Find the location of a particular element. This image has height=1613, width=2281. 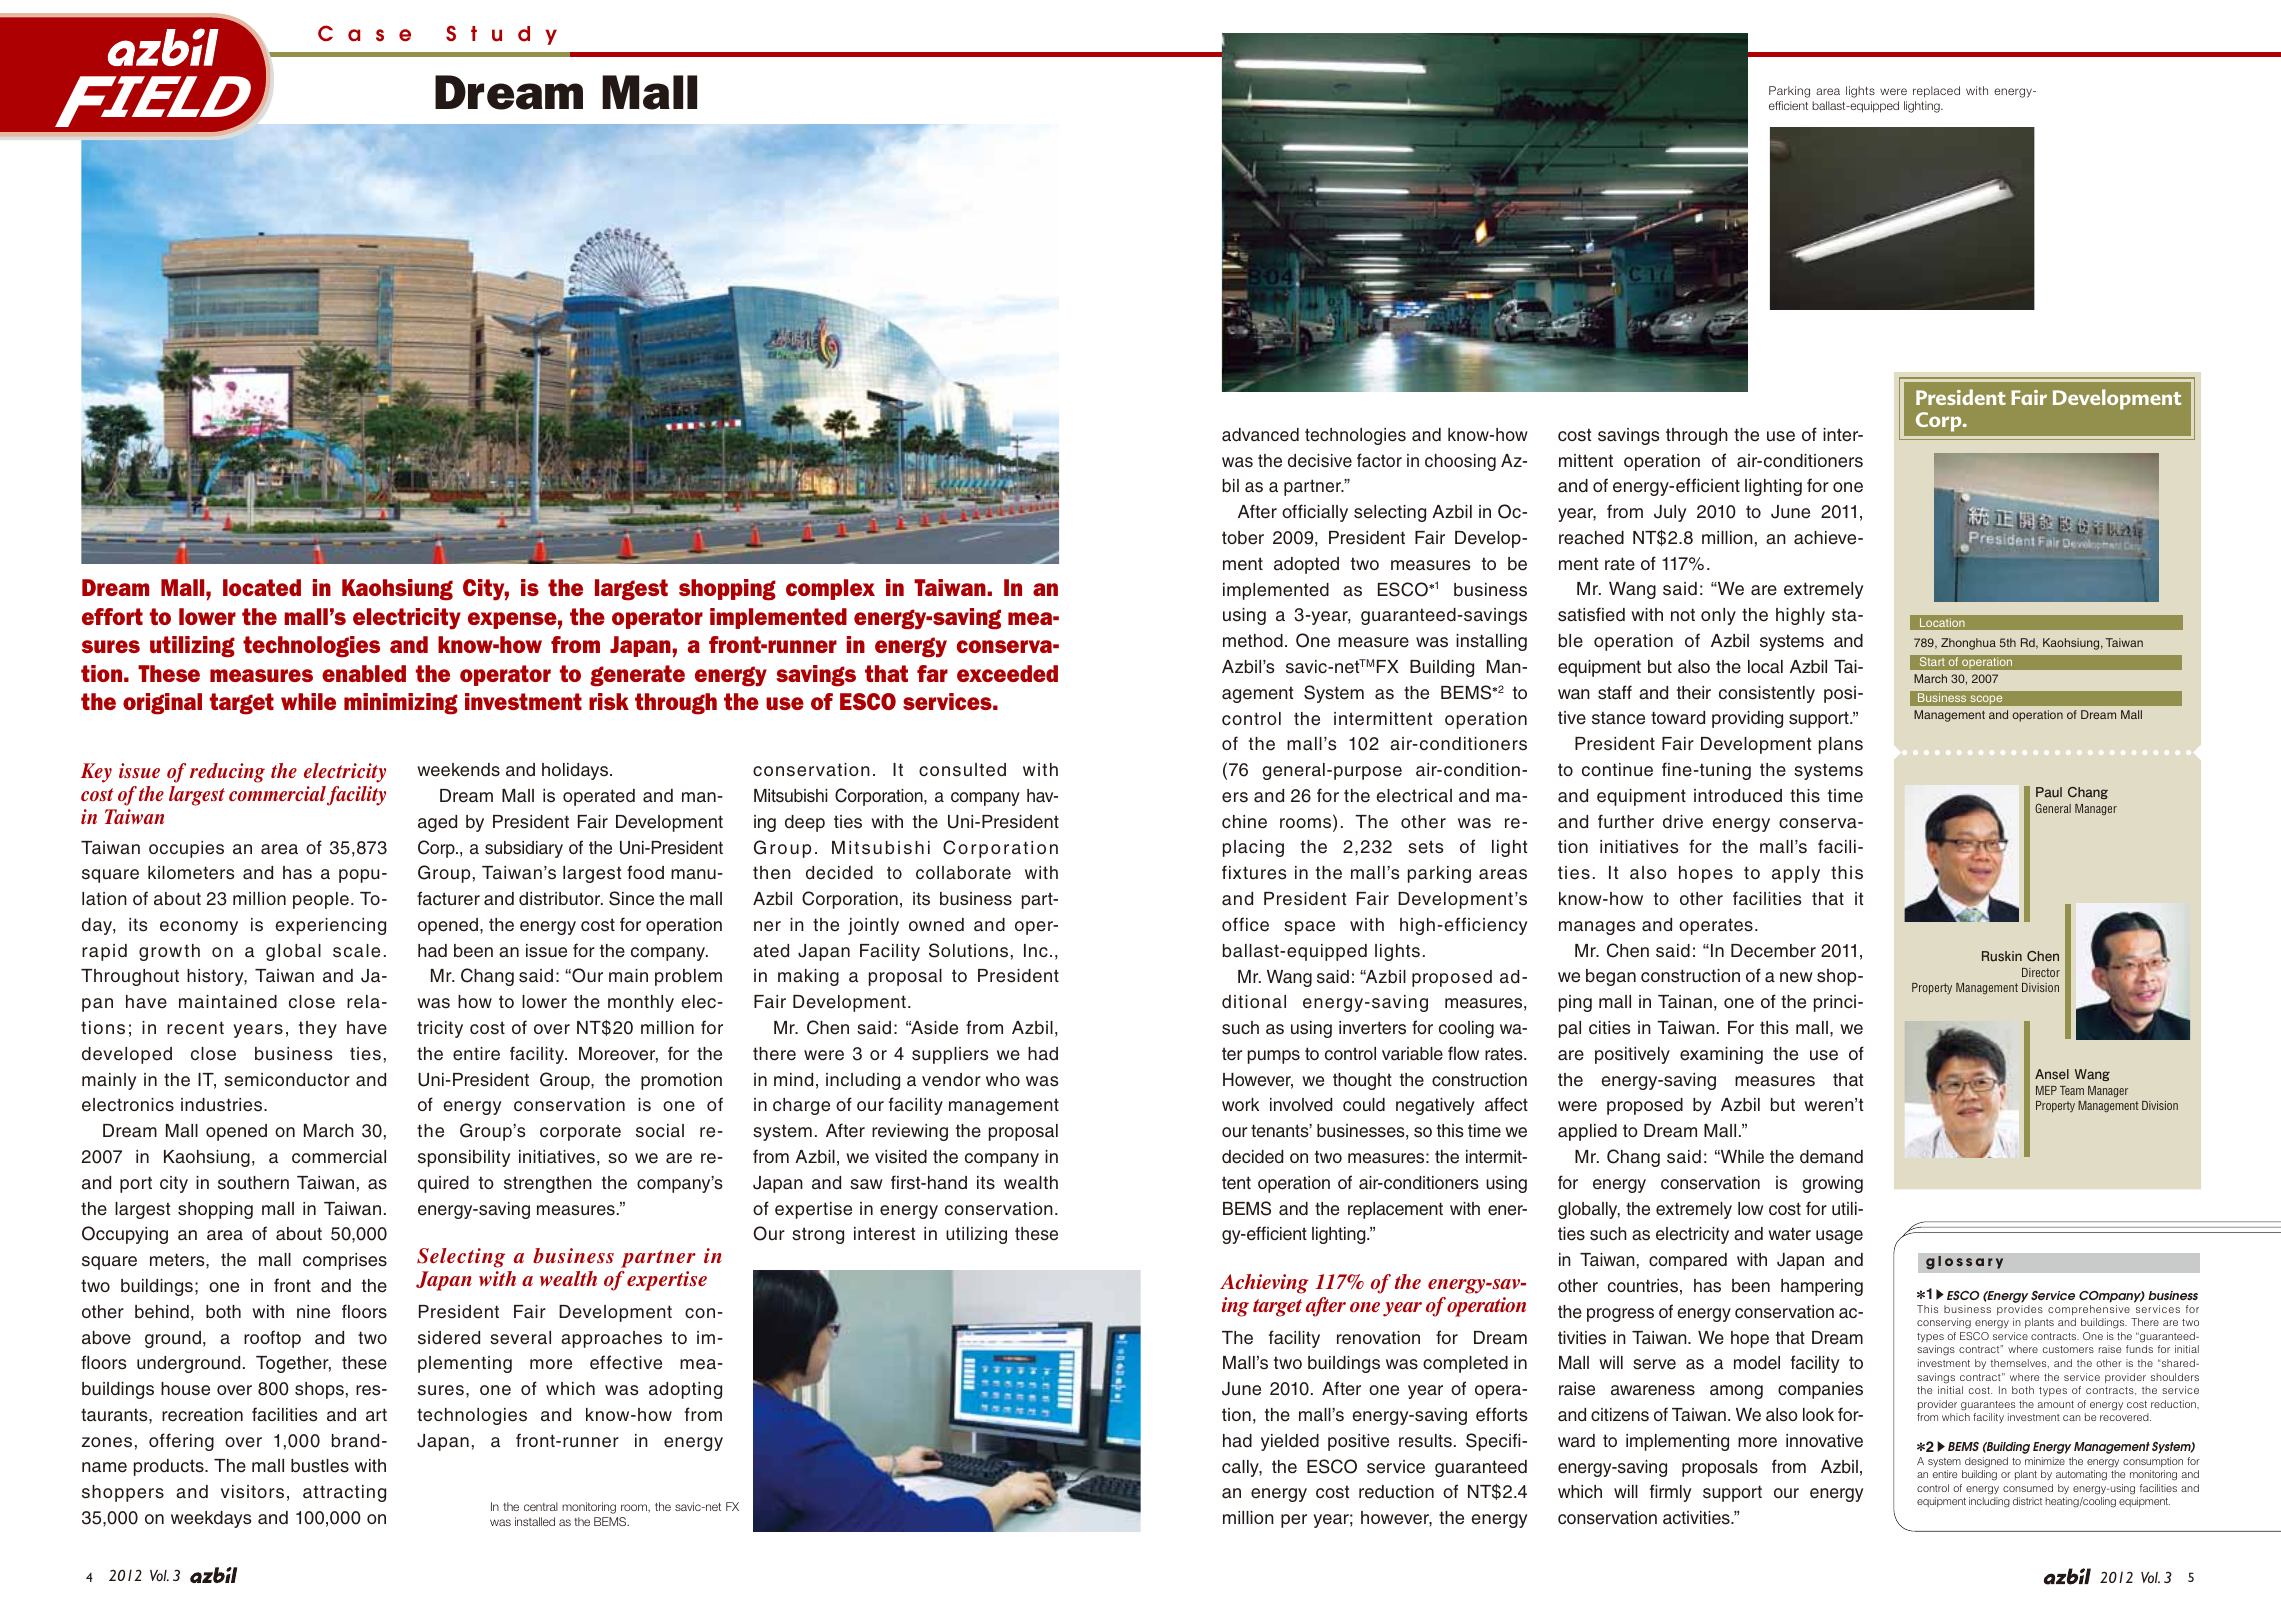

advanced is located at coordinates (1260, 435).
